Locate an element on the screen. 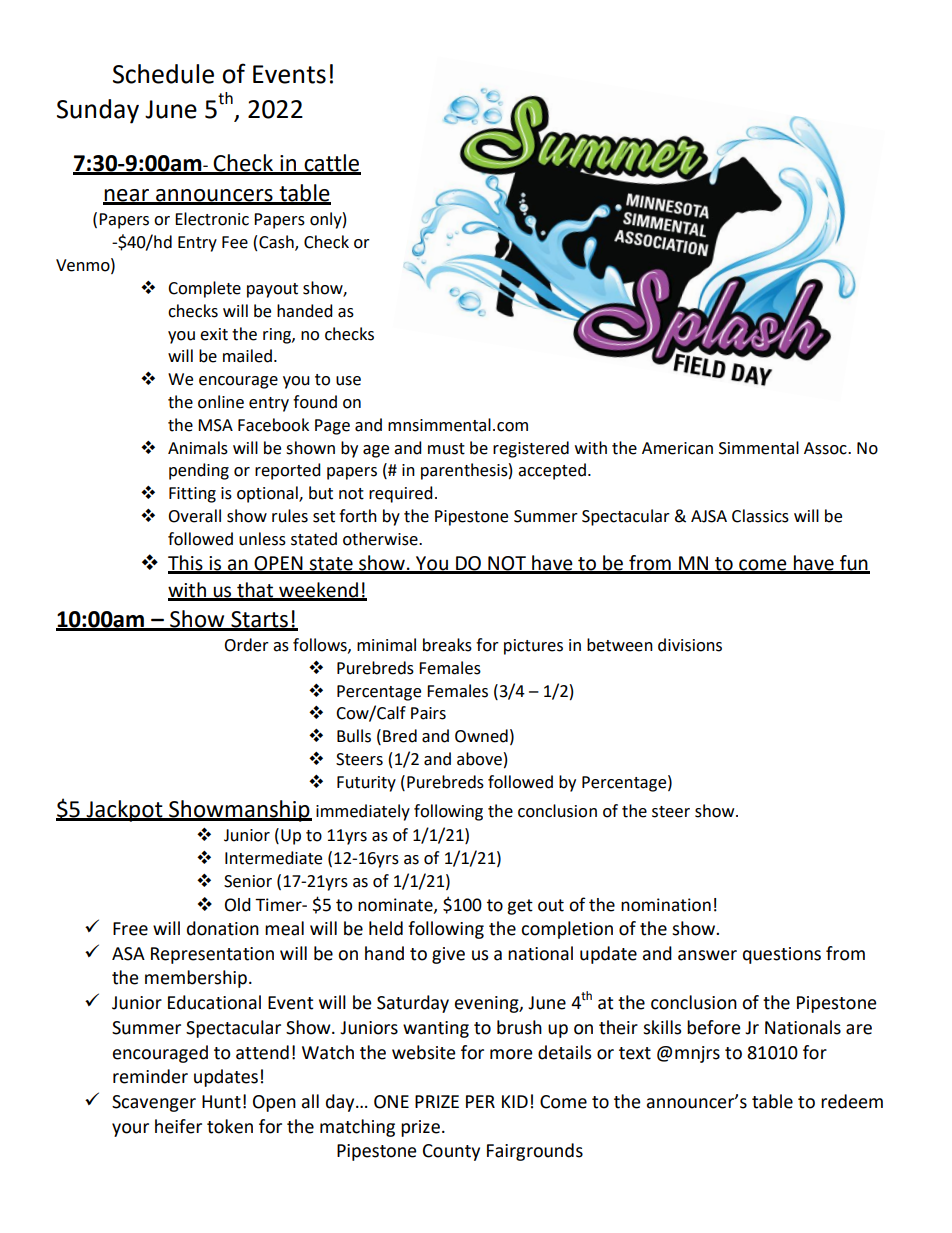 Image resolution: width=952 pixels, height=1233 pixels. Schedule is located at coordinates (163, 74).
